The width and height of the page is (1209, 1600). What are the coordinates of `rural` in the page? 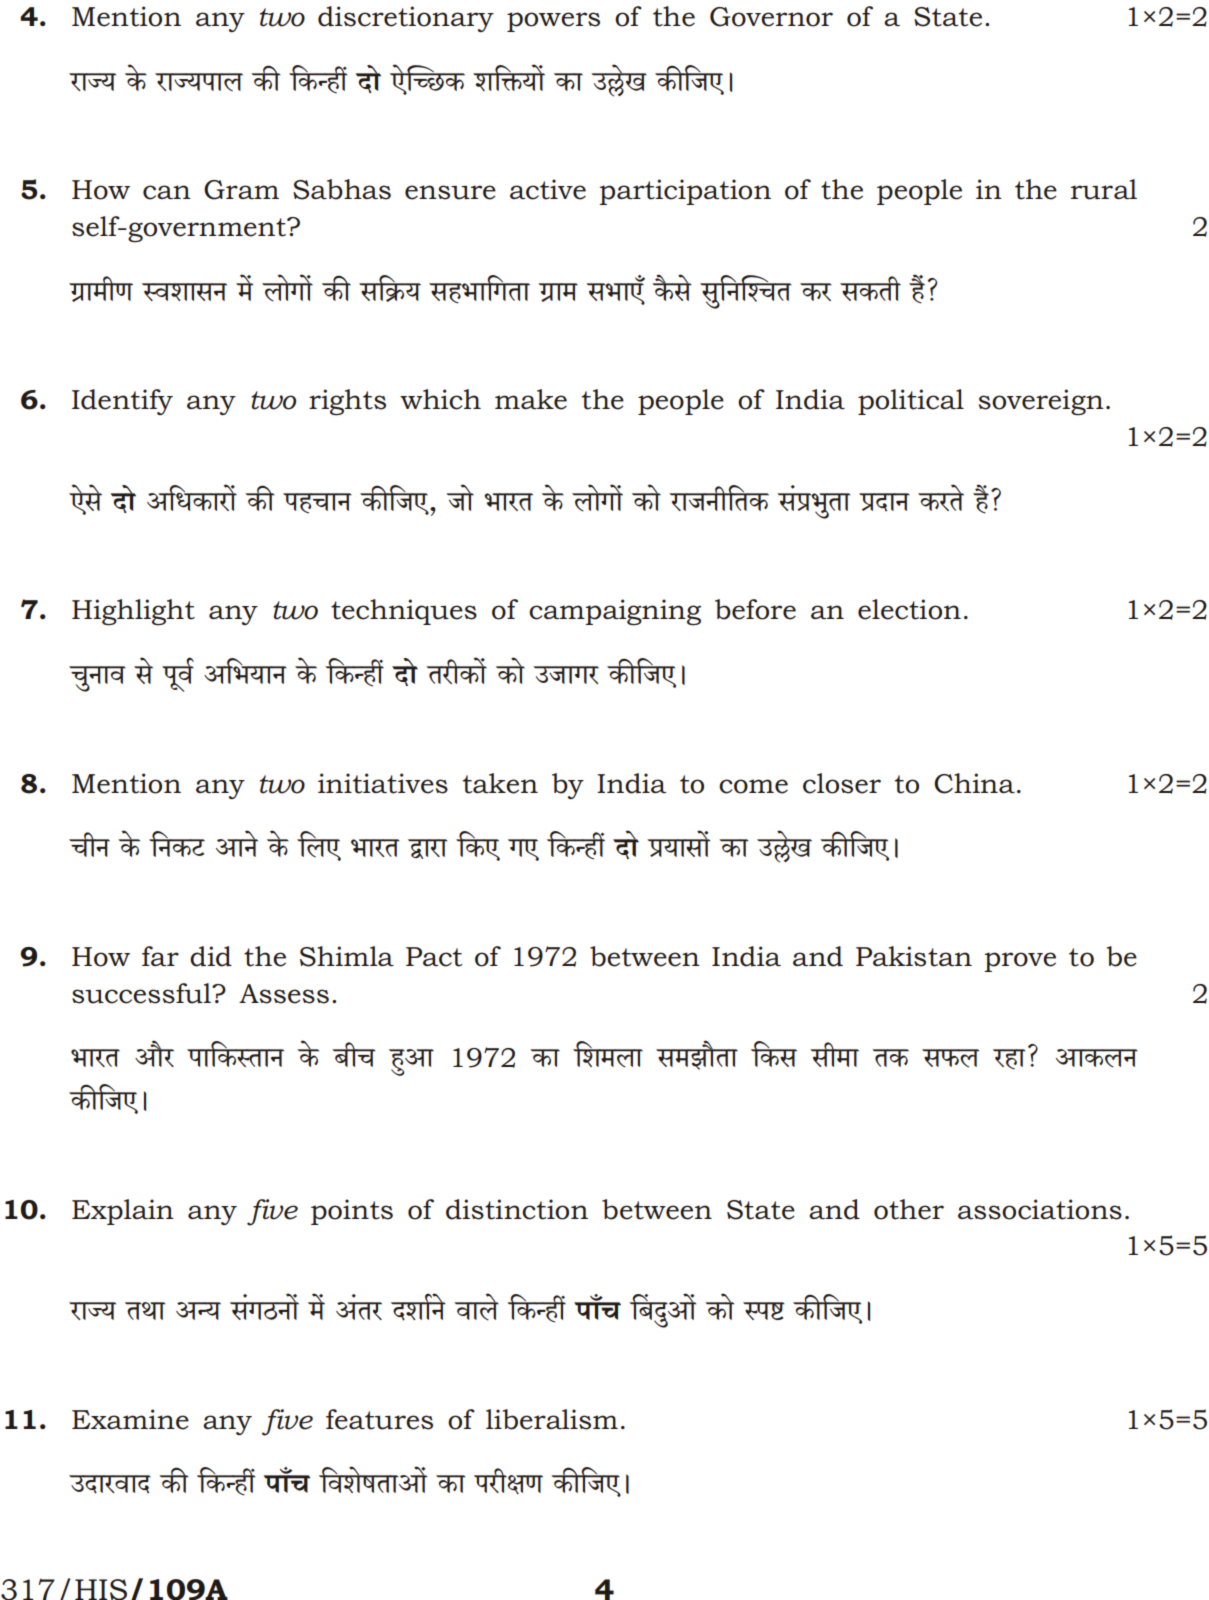 It's located at (1104, 189).
